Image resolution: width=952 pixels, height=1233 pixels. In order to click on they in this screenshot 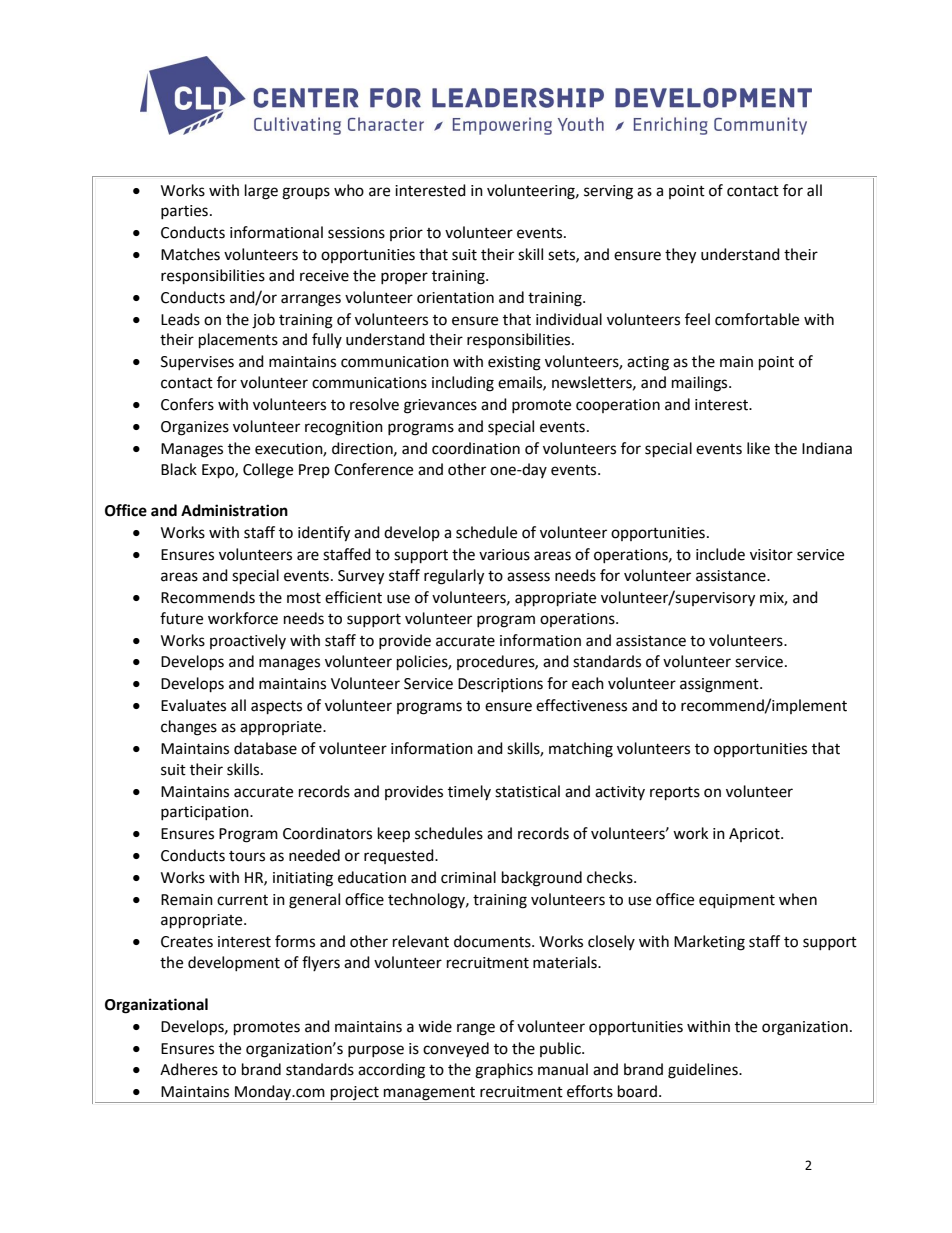, I will do `click(680, 256)`.
